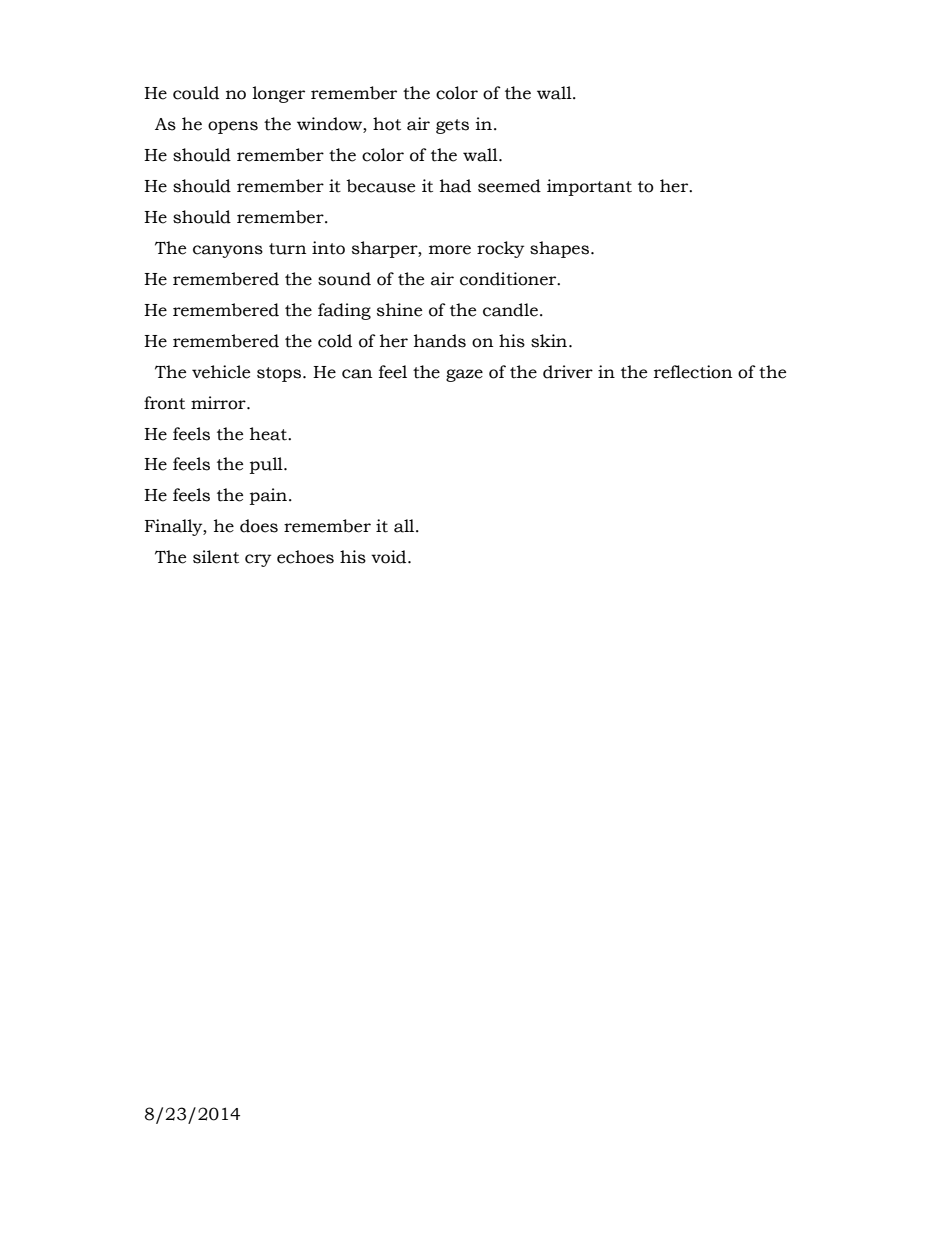 This screenshot has width=952, height=1233. I want to click on important, so click(589, 187).
